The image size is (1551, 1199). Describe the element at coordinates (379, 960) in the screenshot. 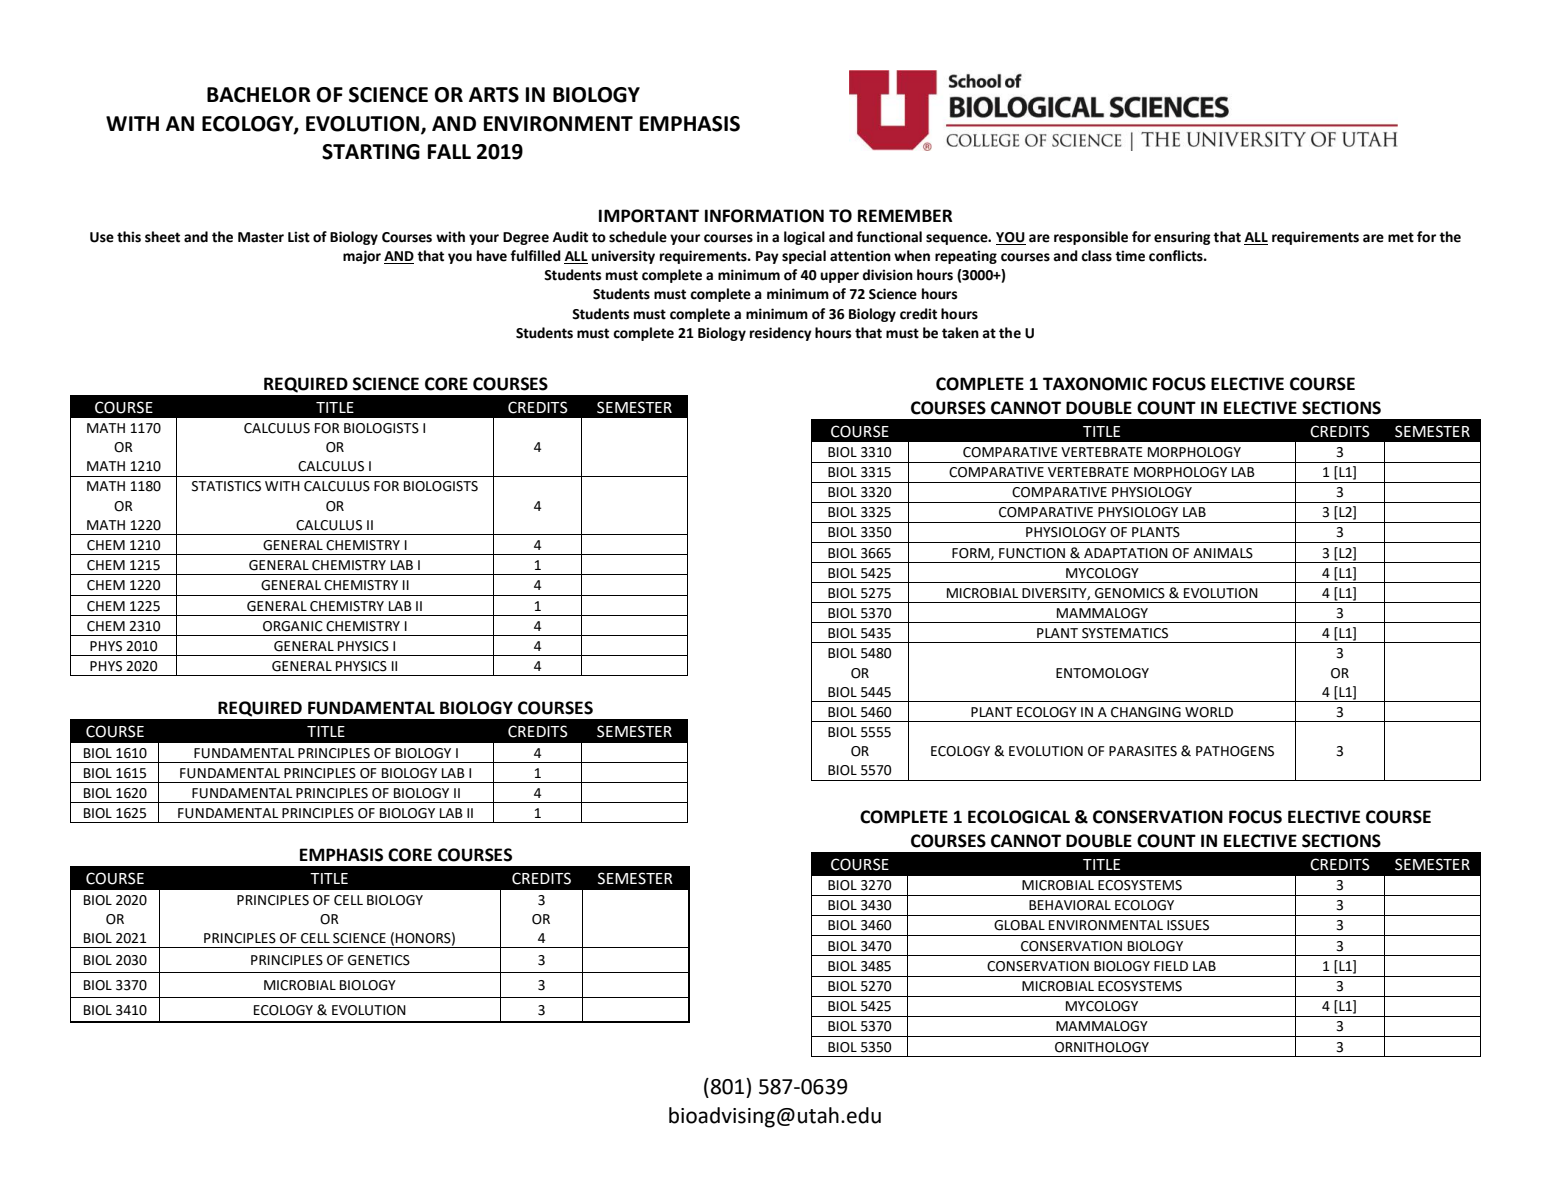

I see `GENETICS` at that location.
